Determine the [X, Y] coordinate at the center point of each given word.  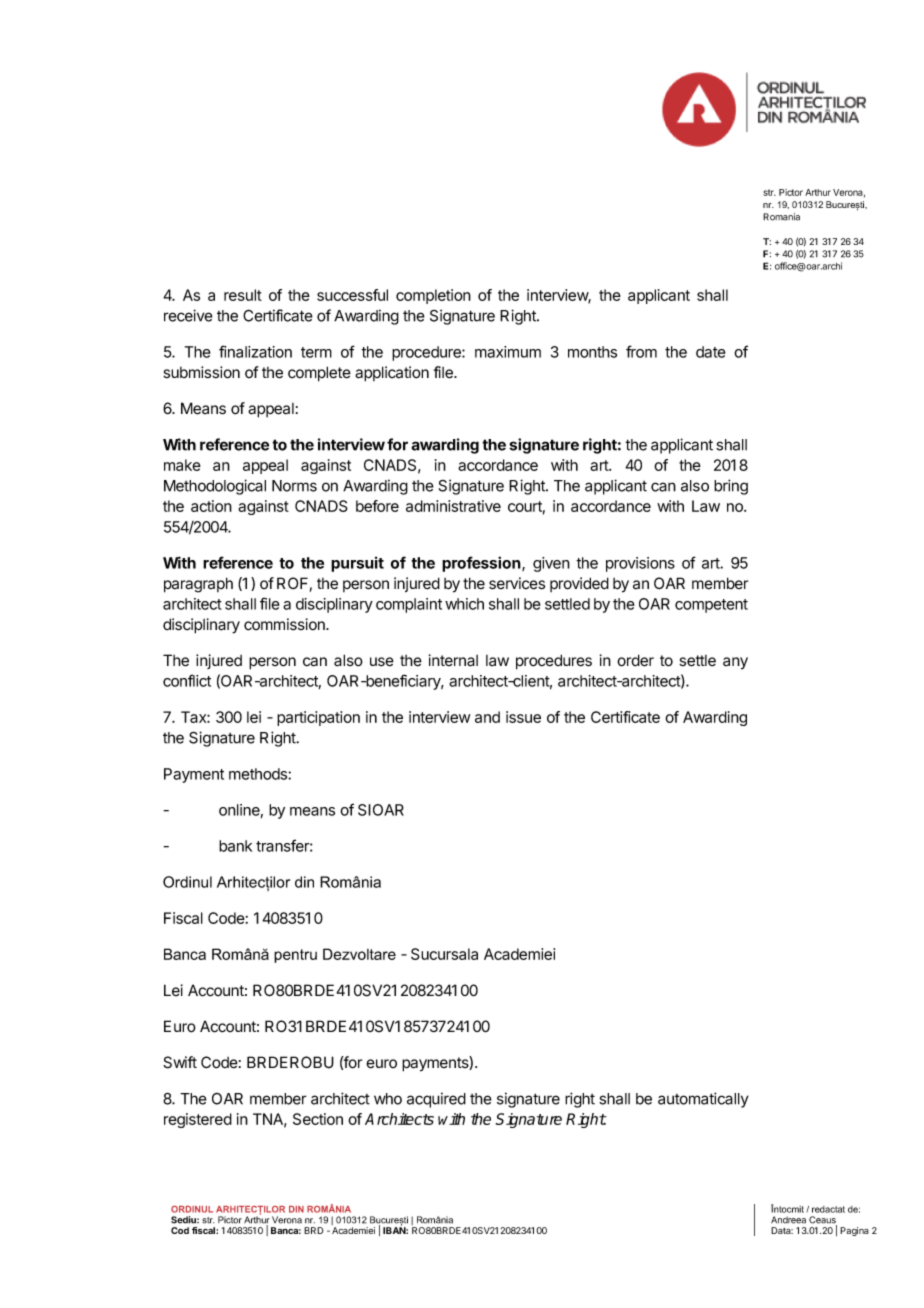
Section [318, 1119]
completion [433, 296]
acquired [436, 1100]
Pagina [854, 1231]
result [243, 295]
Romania [781, 217]
